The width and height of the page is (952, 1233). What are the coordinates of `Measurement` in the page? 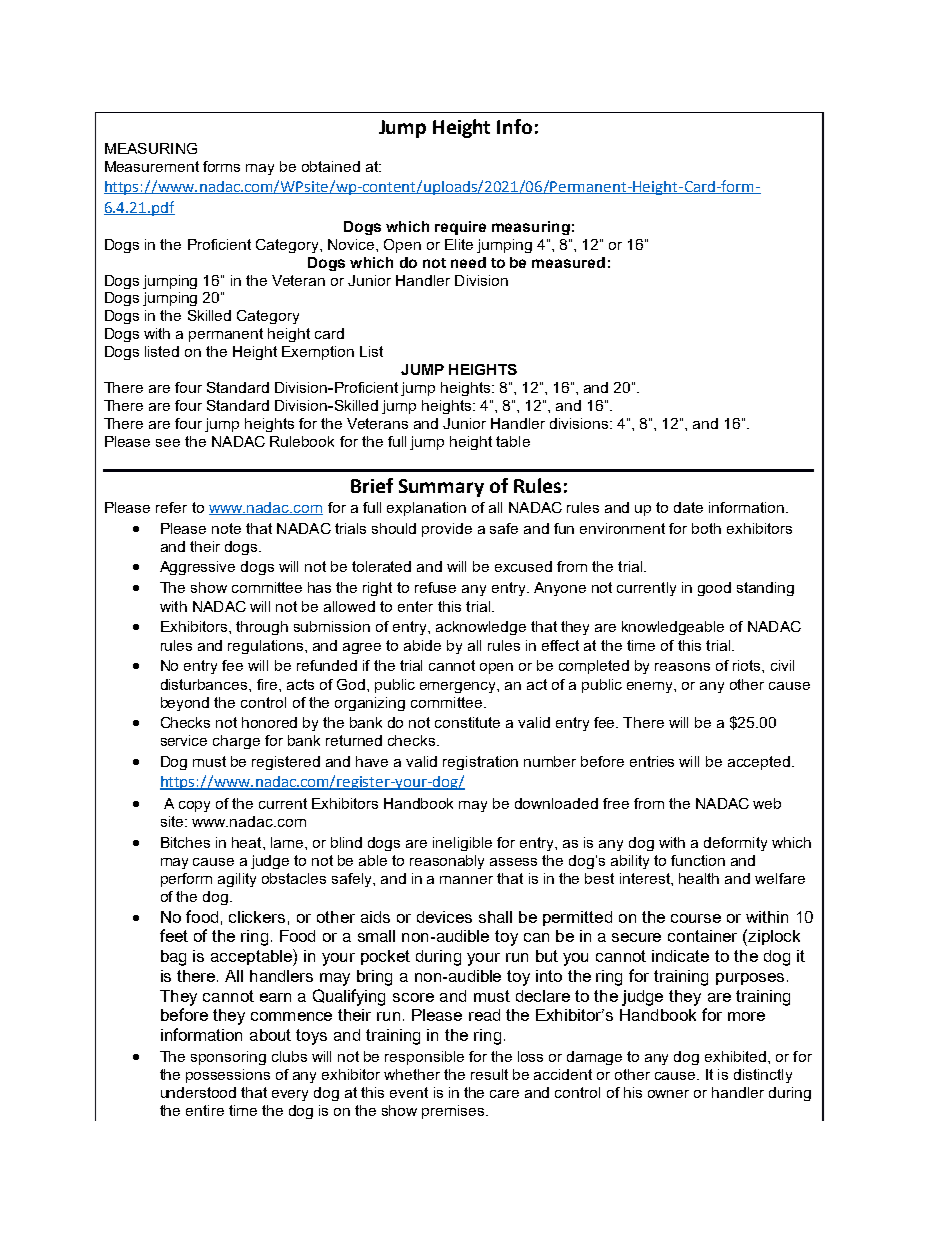 It's located at (152, 166).
